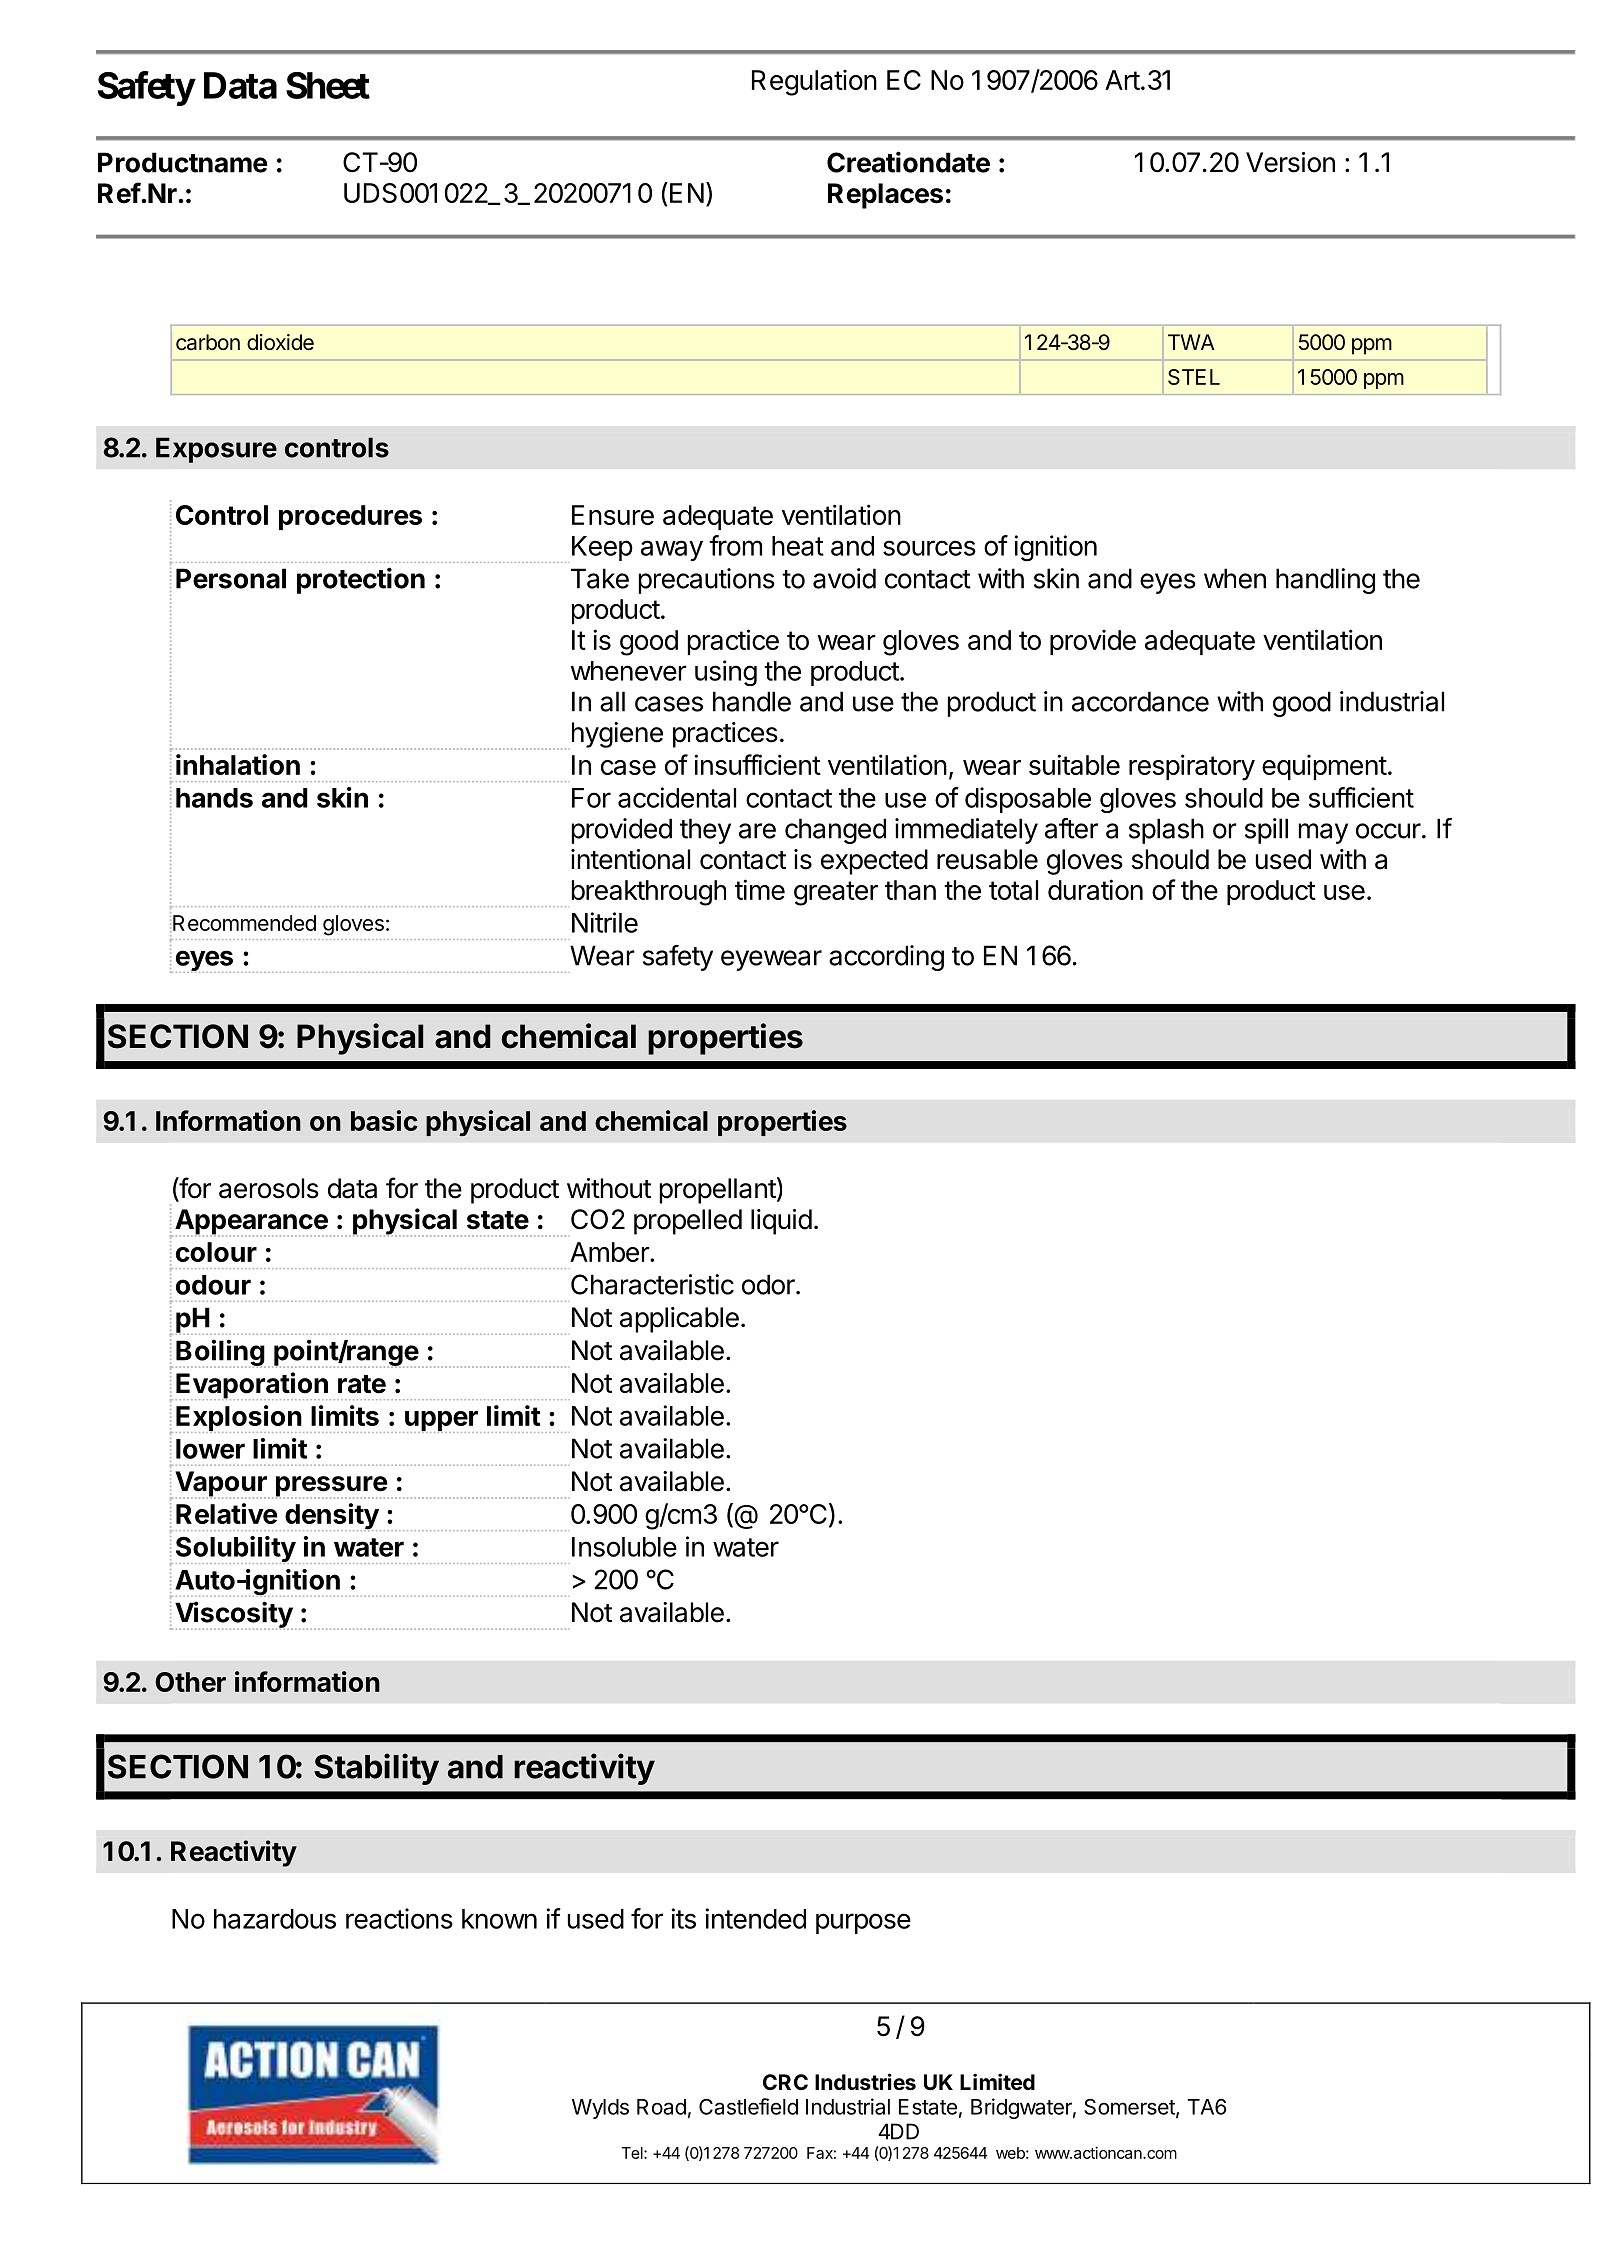 The height and width of the screenshot is (2252, 1623). I want to click on Sheet, so click(328, 85).
